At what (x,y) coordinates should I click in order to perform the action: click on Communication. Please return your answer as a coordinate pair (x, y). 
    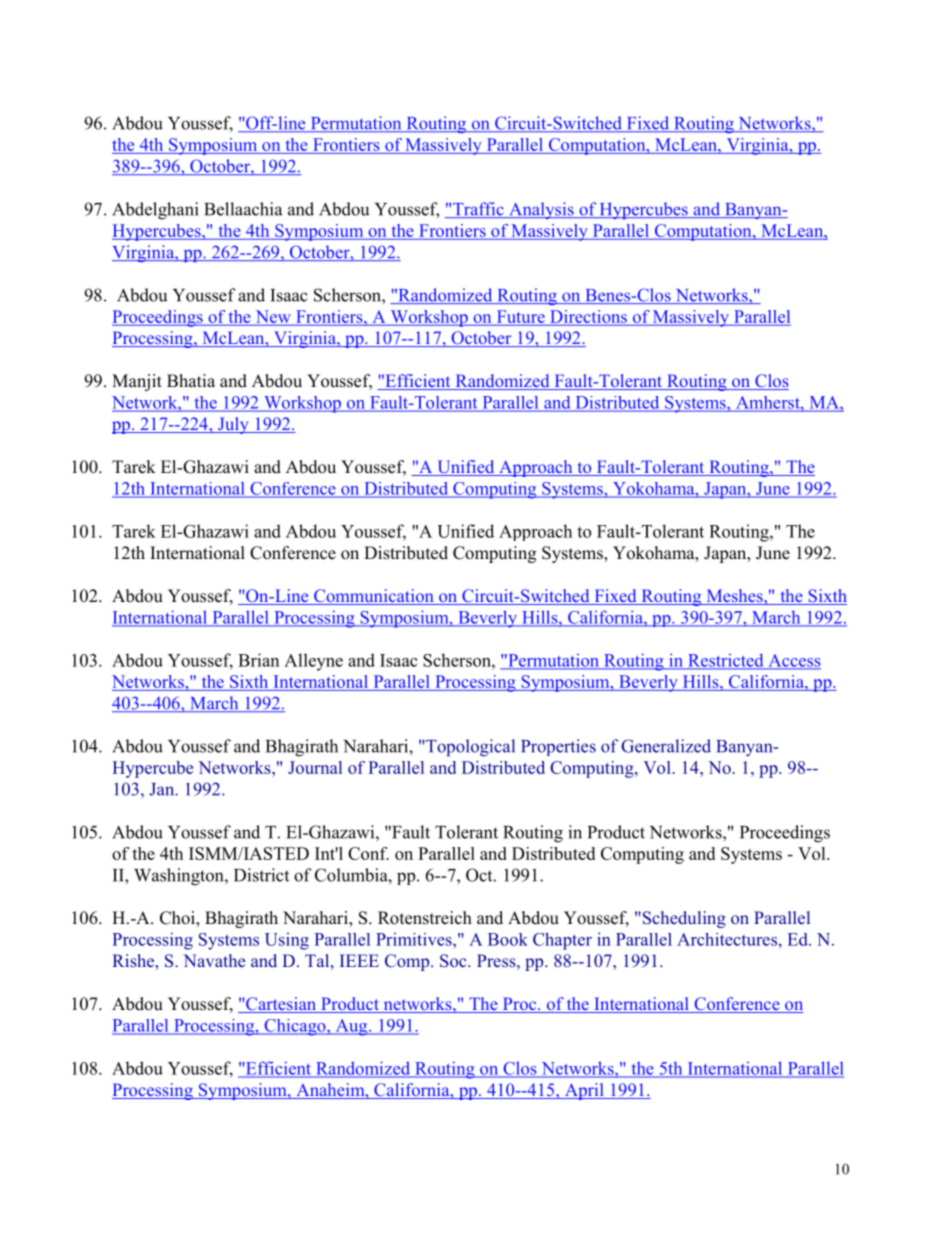
    Looking at the image, I should click on (374, 597).
